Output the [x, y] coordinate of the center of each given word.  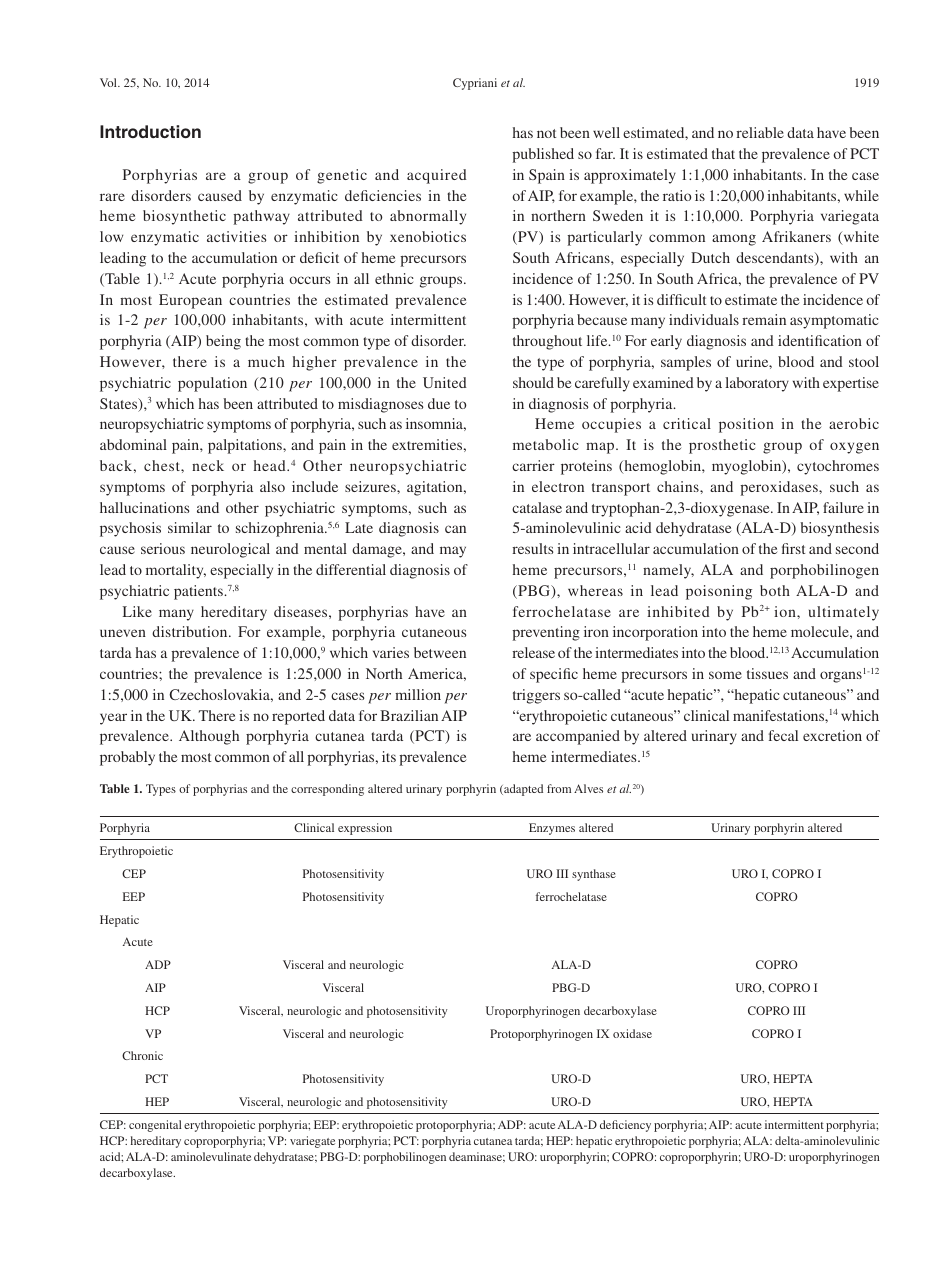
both [775, 590]
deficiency [625, 1126]
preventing [546, 633]
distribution [191, 631]
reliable [760, 132]
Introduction [150, 131]
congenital [155, 1126]
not [546, 133]
